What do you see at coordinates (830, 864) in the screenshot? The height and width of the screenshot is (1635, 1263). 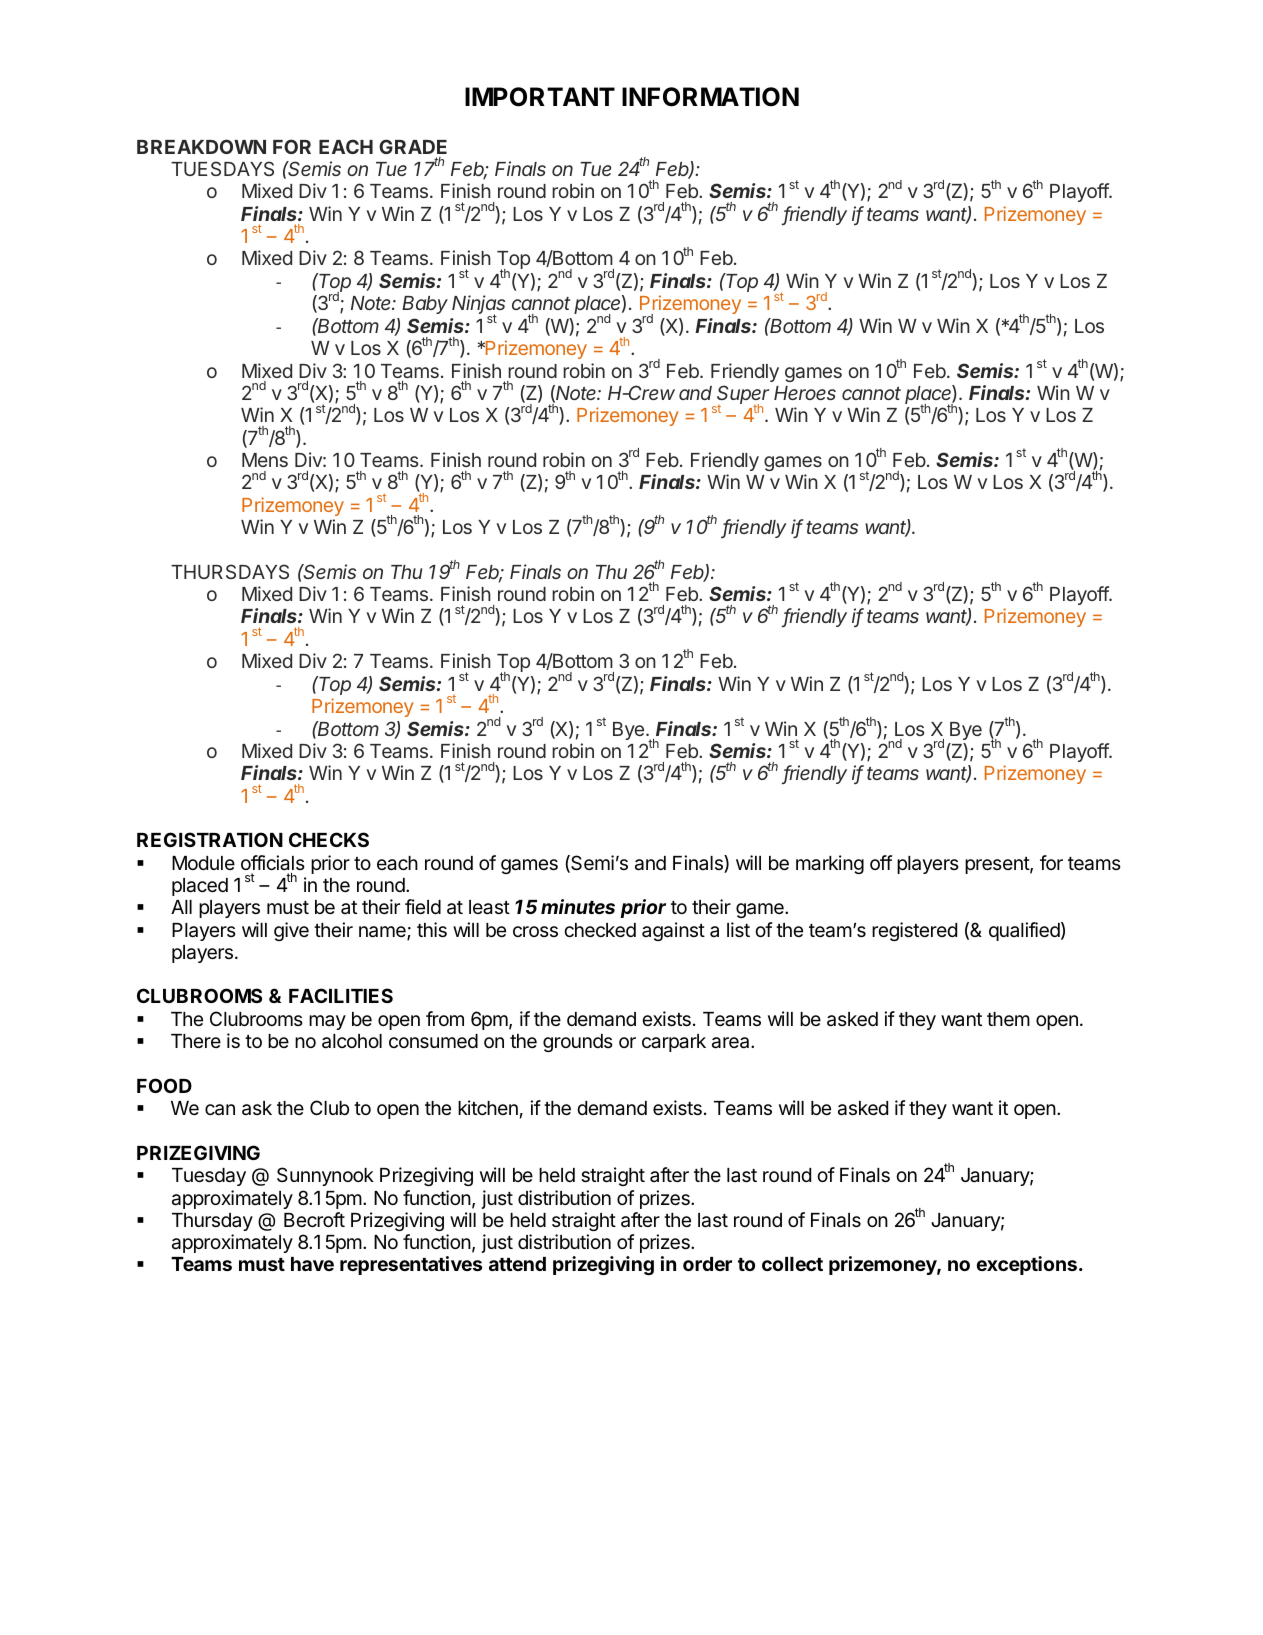 I see `marking` at bounding box center [830, 864].
